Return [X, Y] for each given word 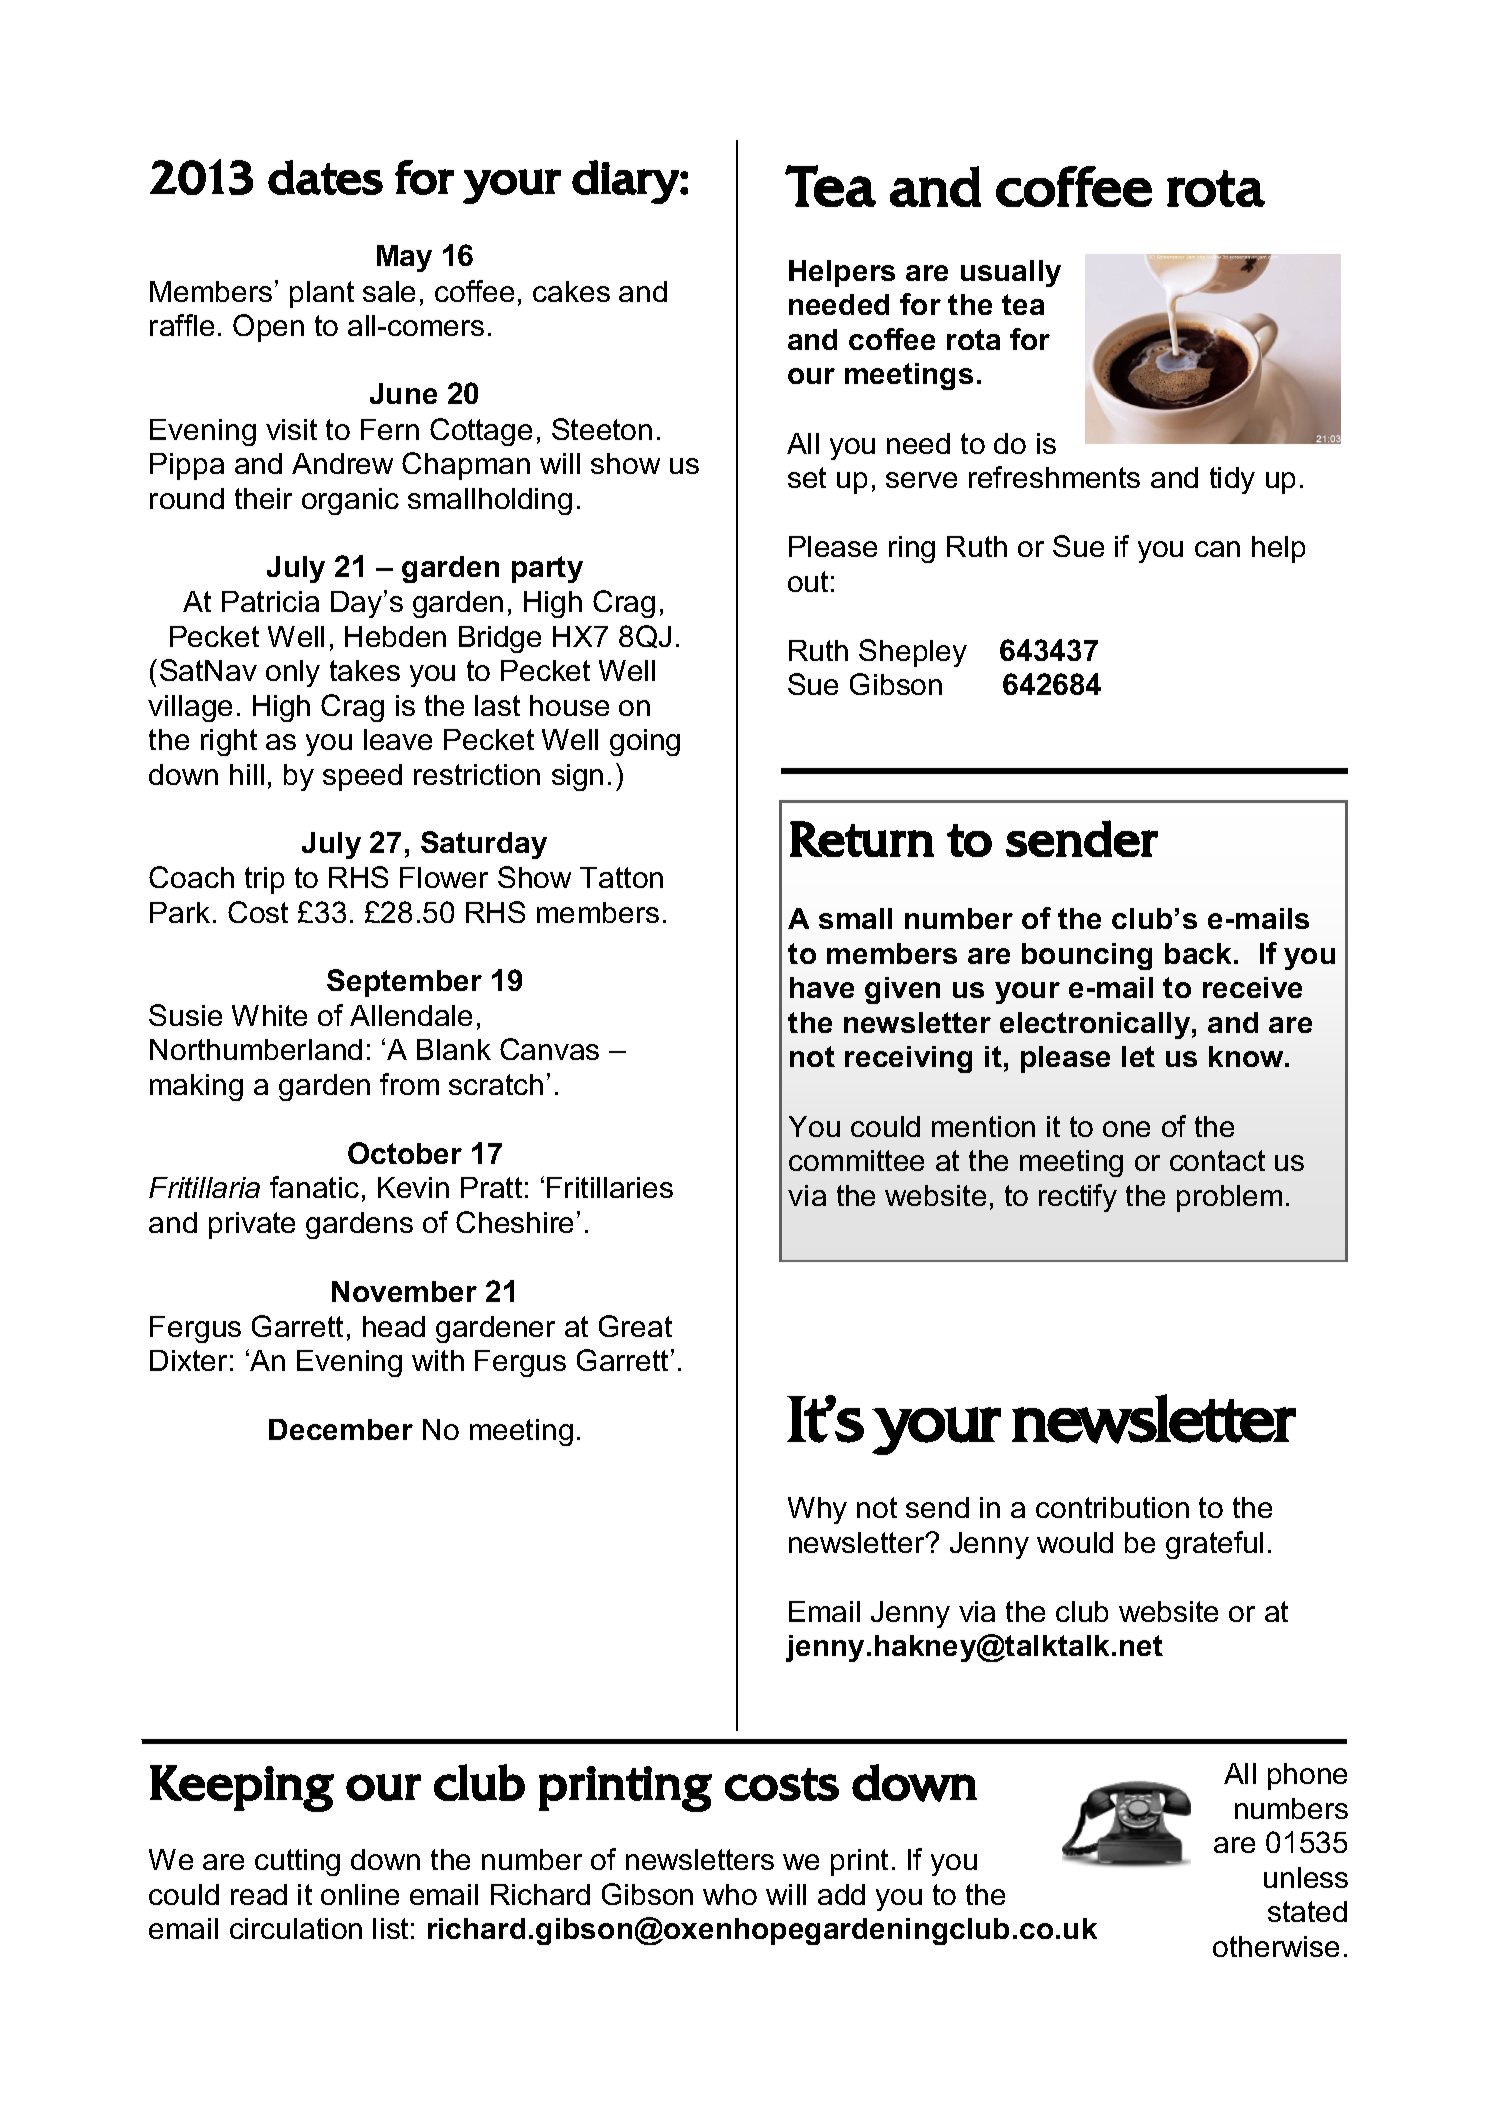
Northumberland [256, 1049]
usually [1011, 273]
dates [325, 177]
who [730, 1894]
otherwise [1276, 1946]
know [1247, 1056]
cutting [297, 1862]
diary [626, 182]
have [822, 987]
